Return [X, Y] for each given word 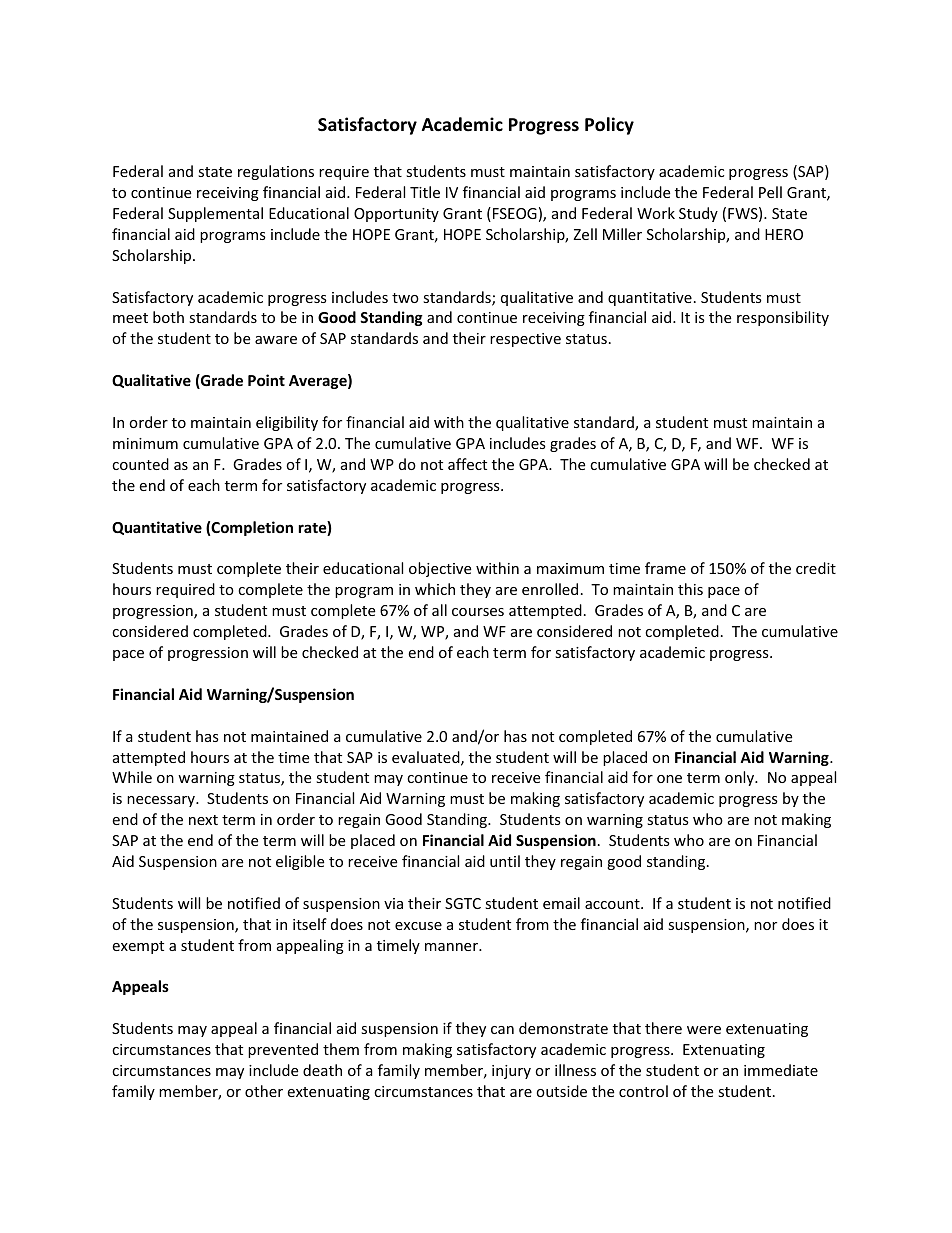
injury [511, 1072]
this [690, 589]
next [203, 820]
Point [266, 380]
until [505, 861]
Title [425, 192]
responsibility [783, 318]
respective [525, 340]
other [264, 1091]
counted [140, 464]
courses [478, 612]
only [741, 778]
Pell [770, 192]
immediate [781, 1070]
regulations [276, 172]
